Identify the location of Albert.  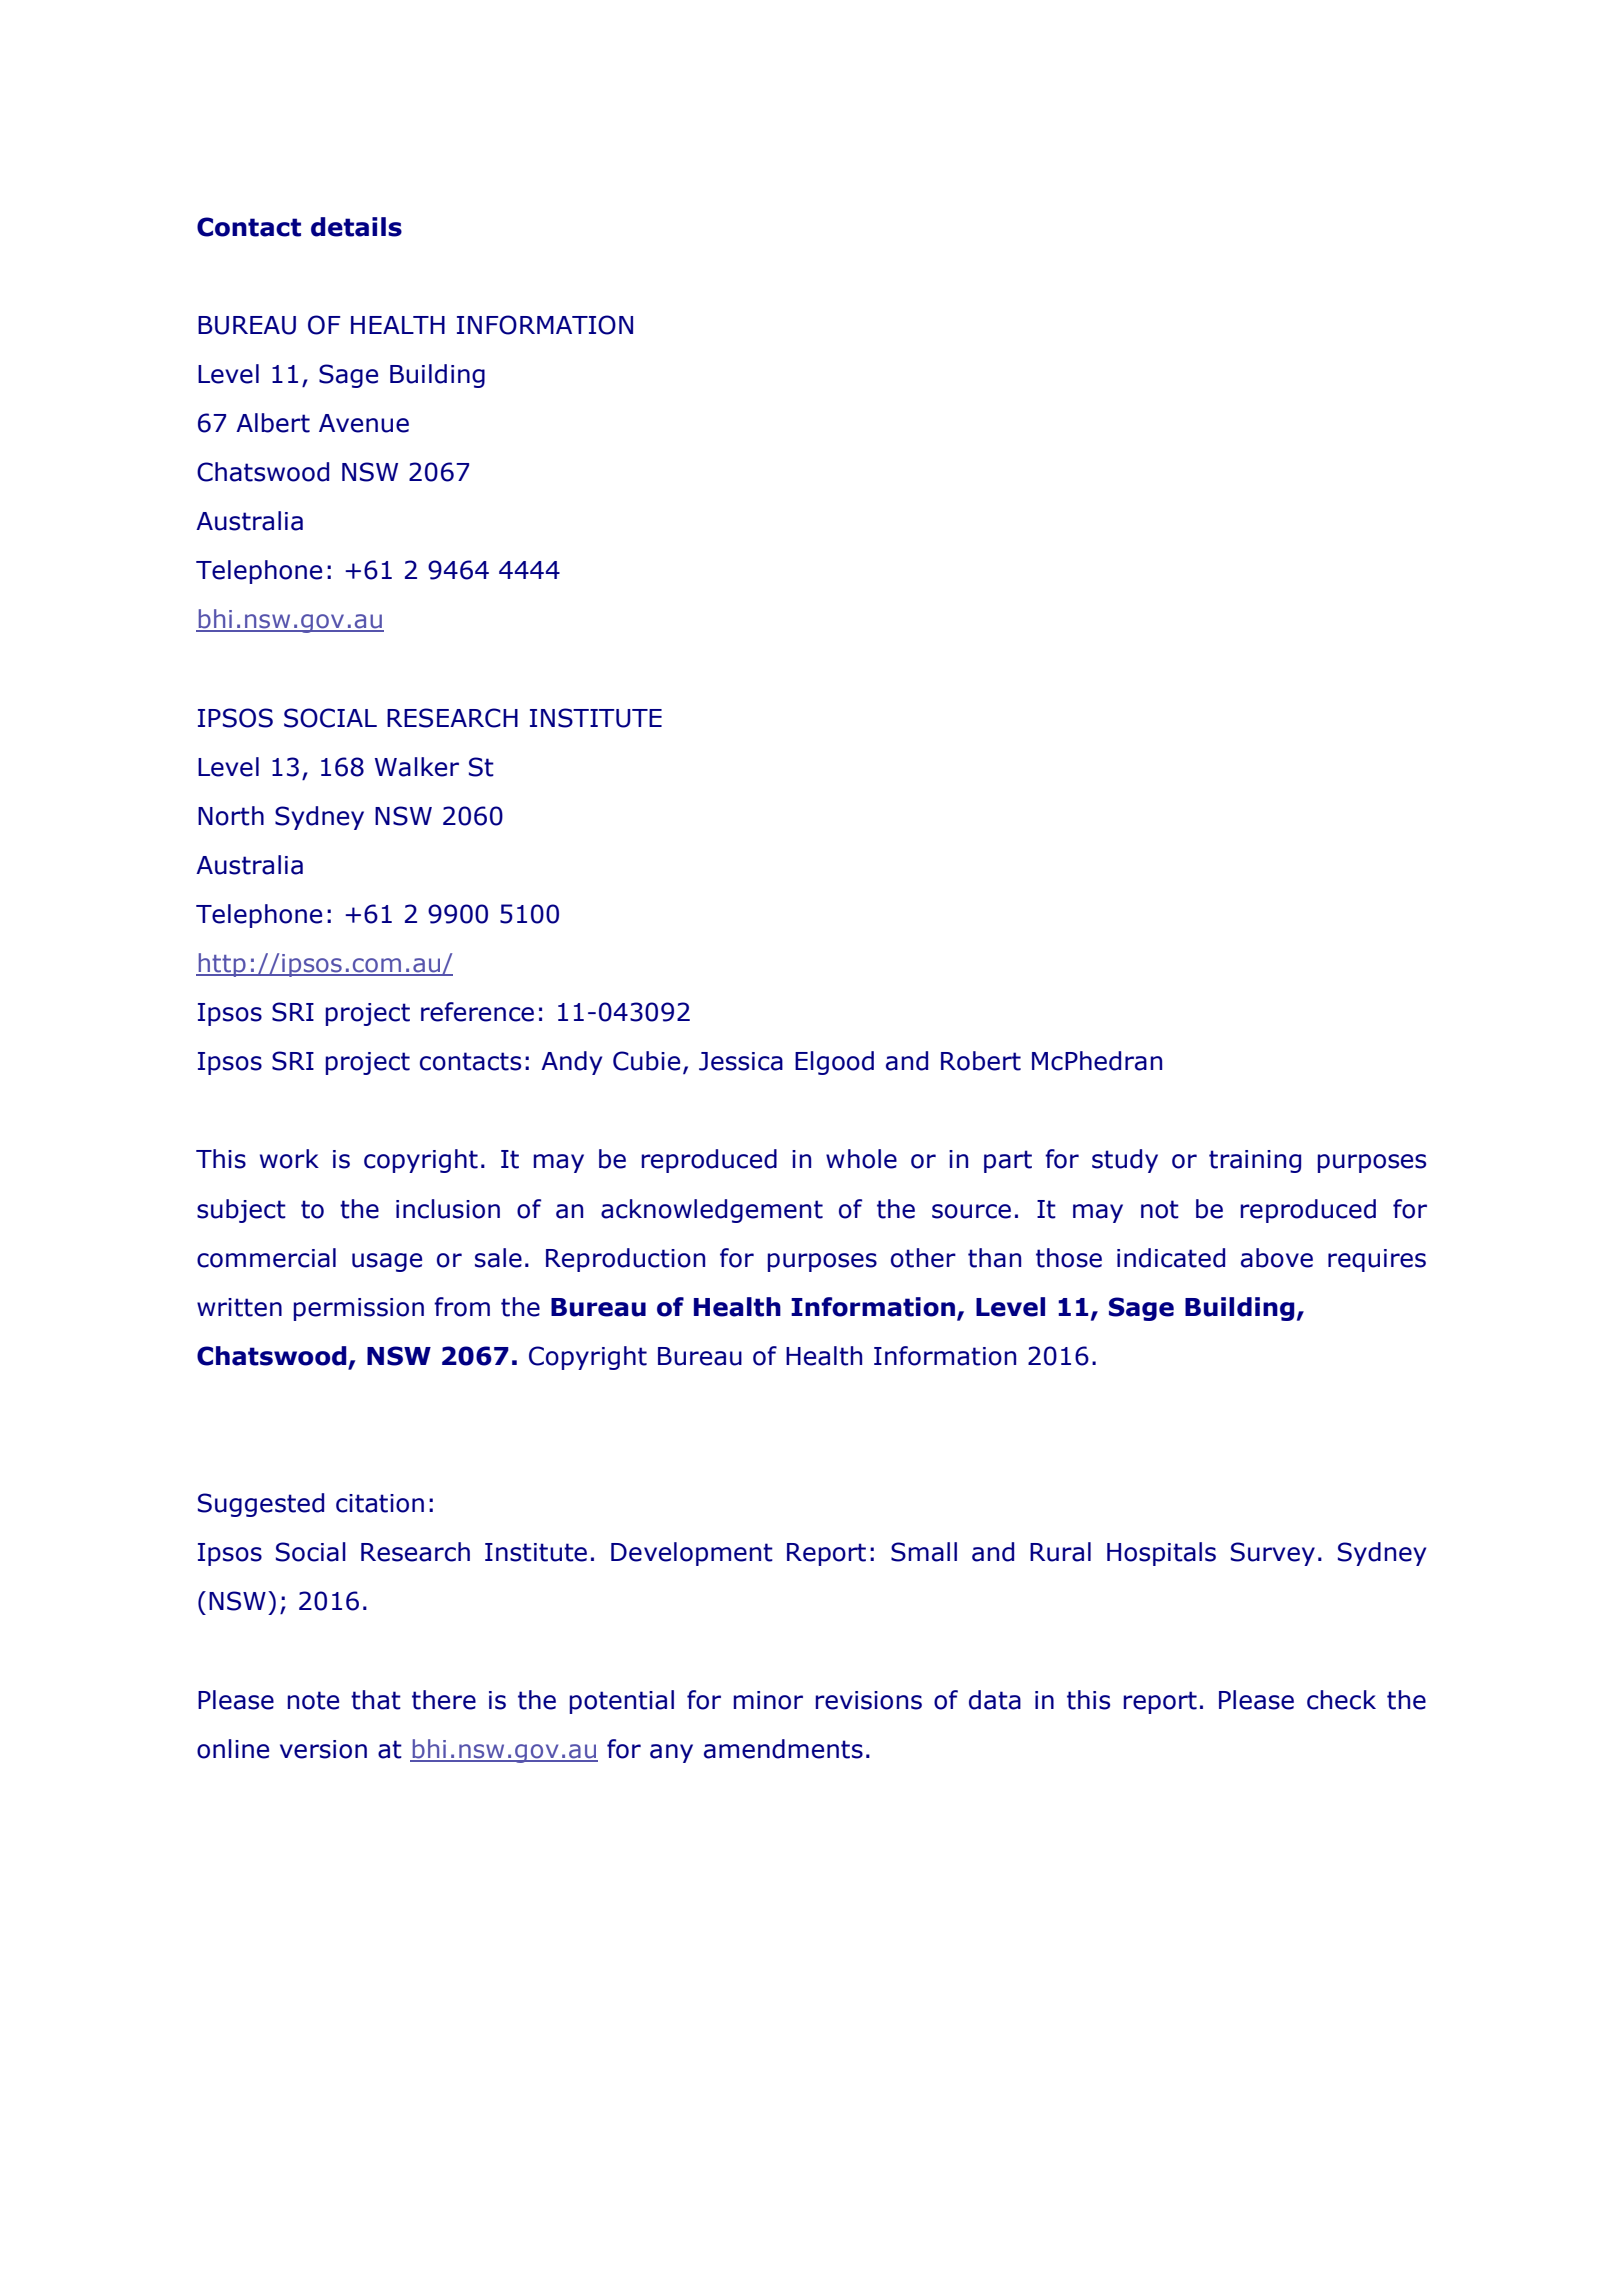
(273, 423).
